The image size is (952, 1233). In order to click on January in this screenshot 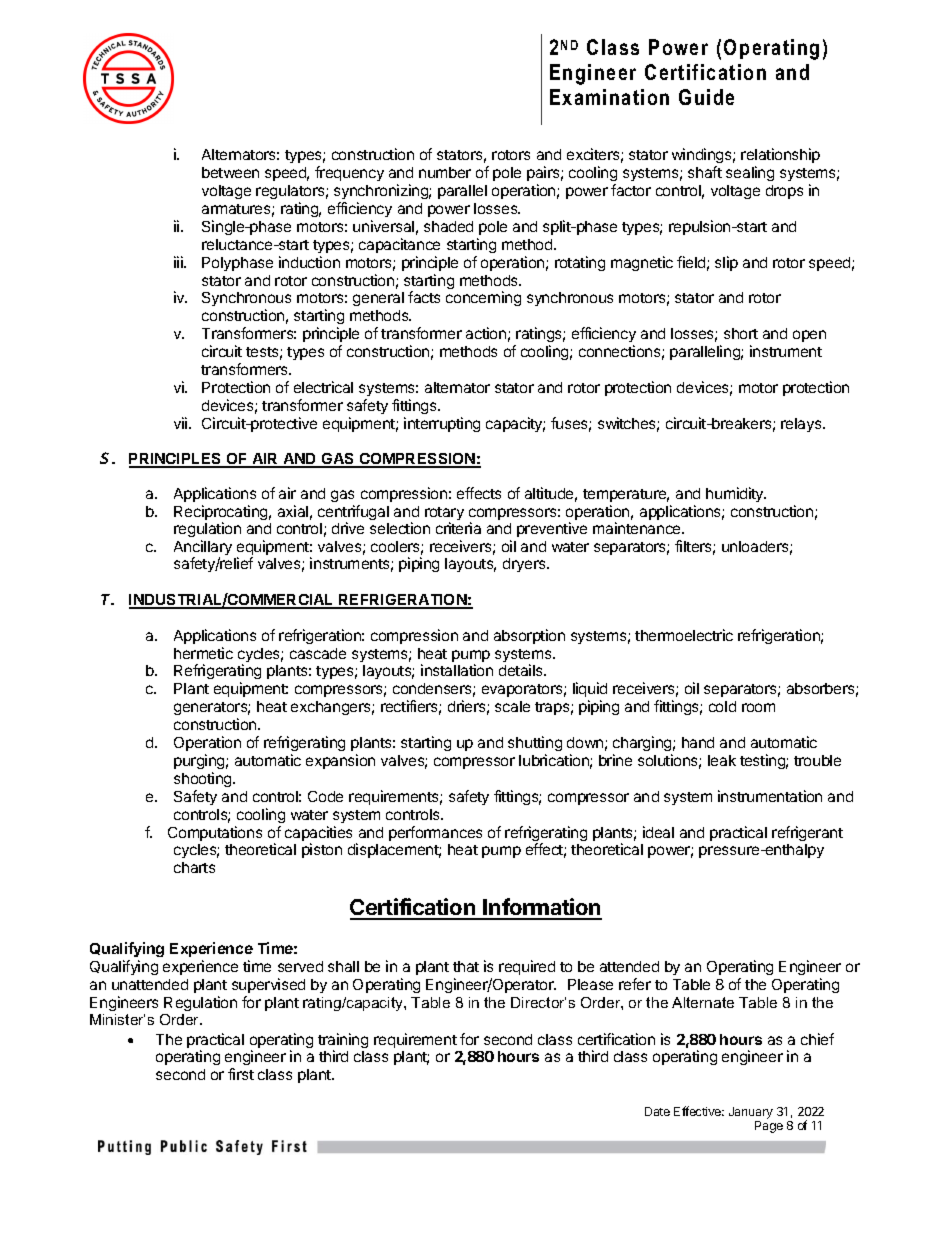, I will do `click(751, 1113)`.
